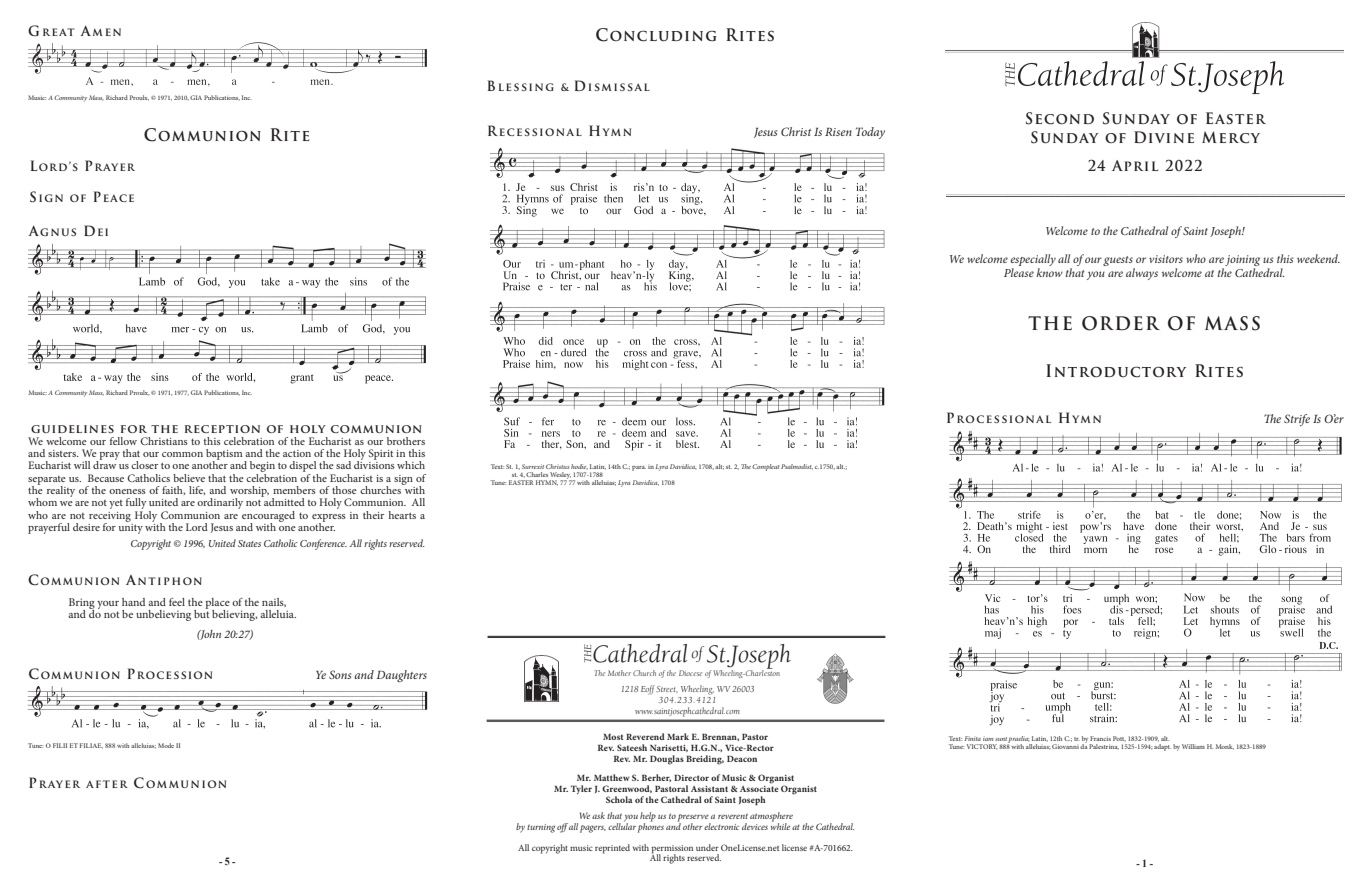  Describe the element at coordinates (1297, 420) in the screenshot. I see `Strife` at that location.
